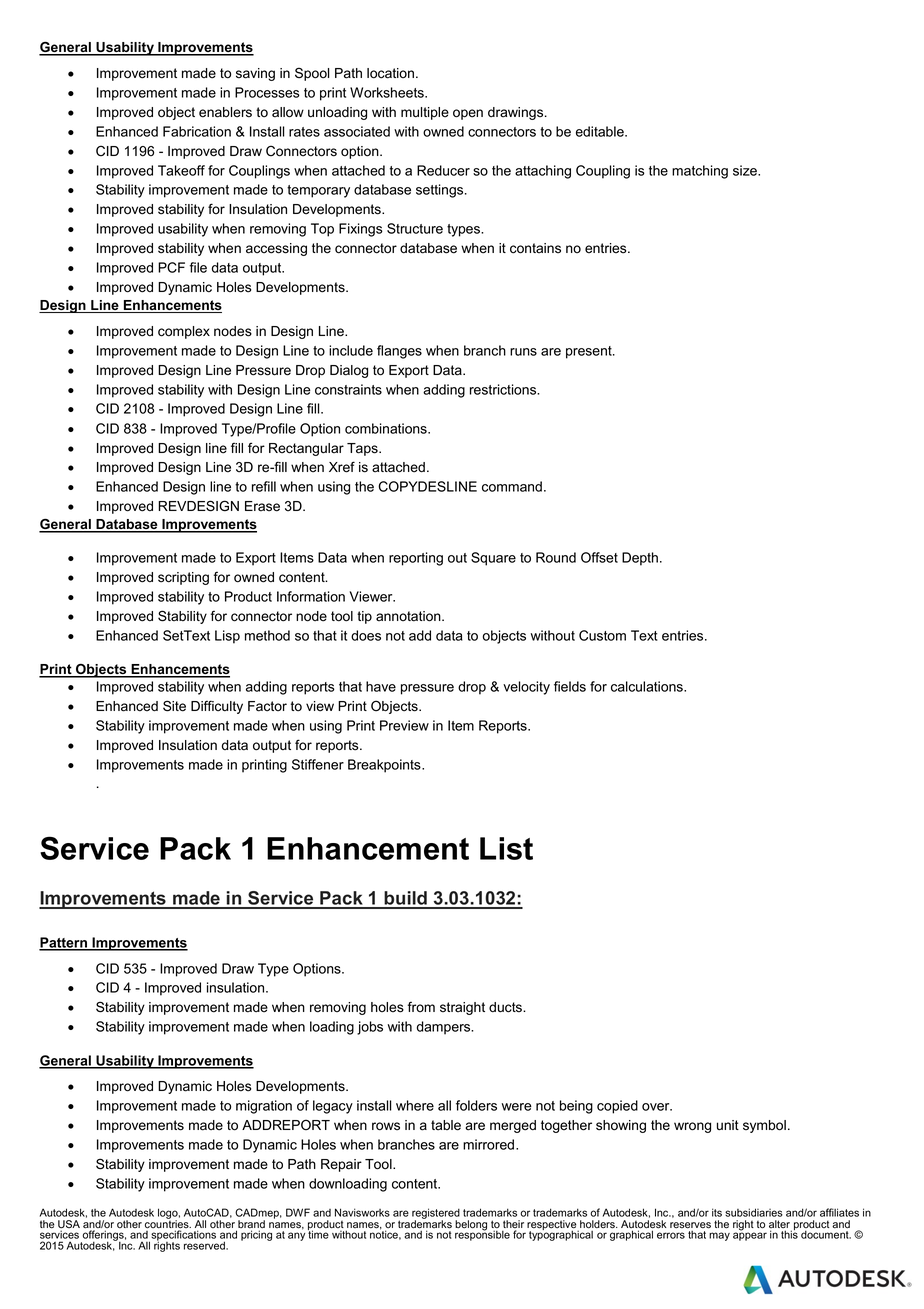 The height and width of the page is (1309, 924). I want to click on responsible, so click(482, 1235).
